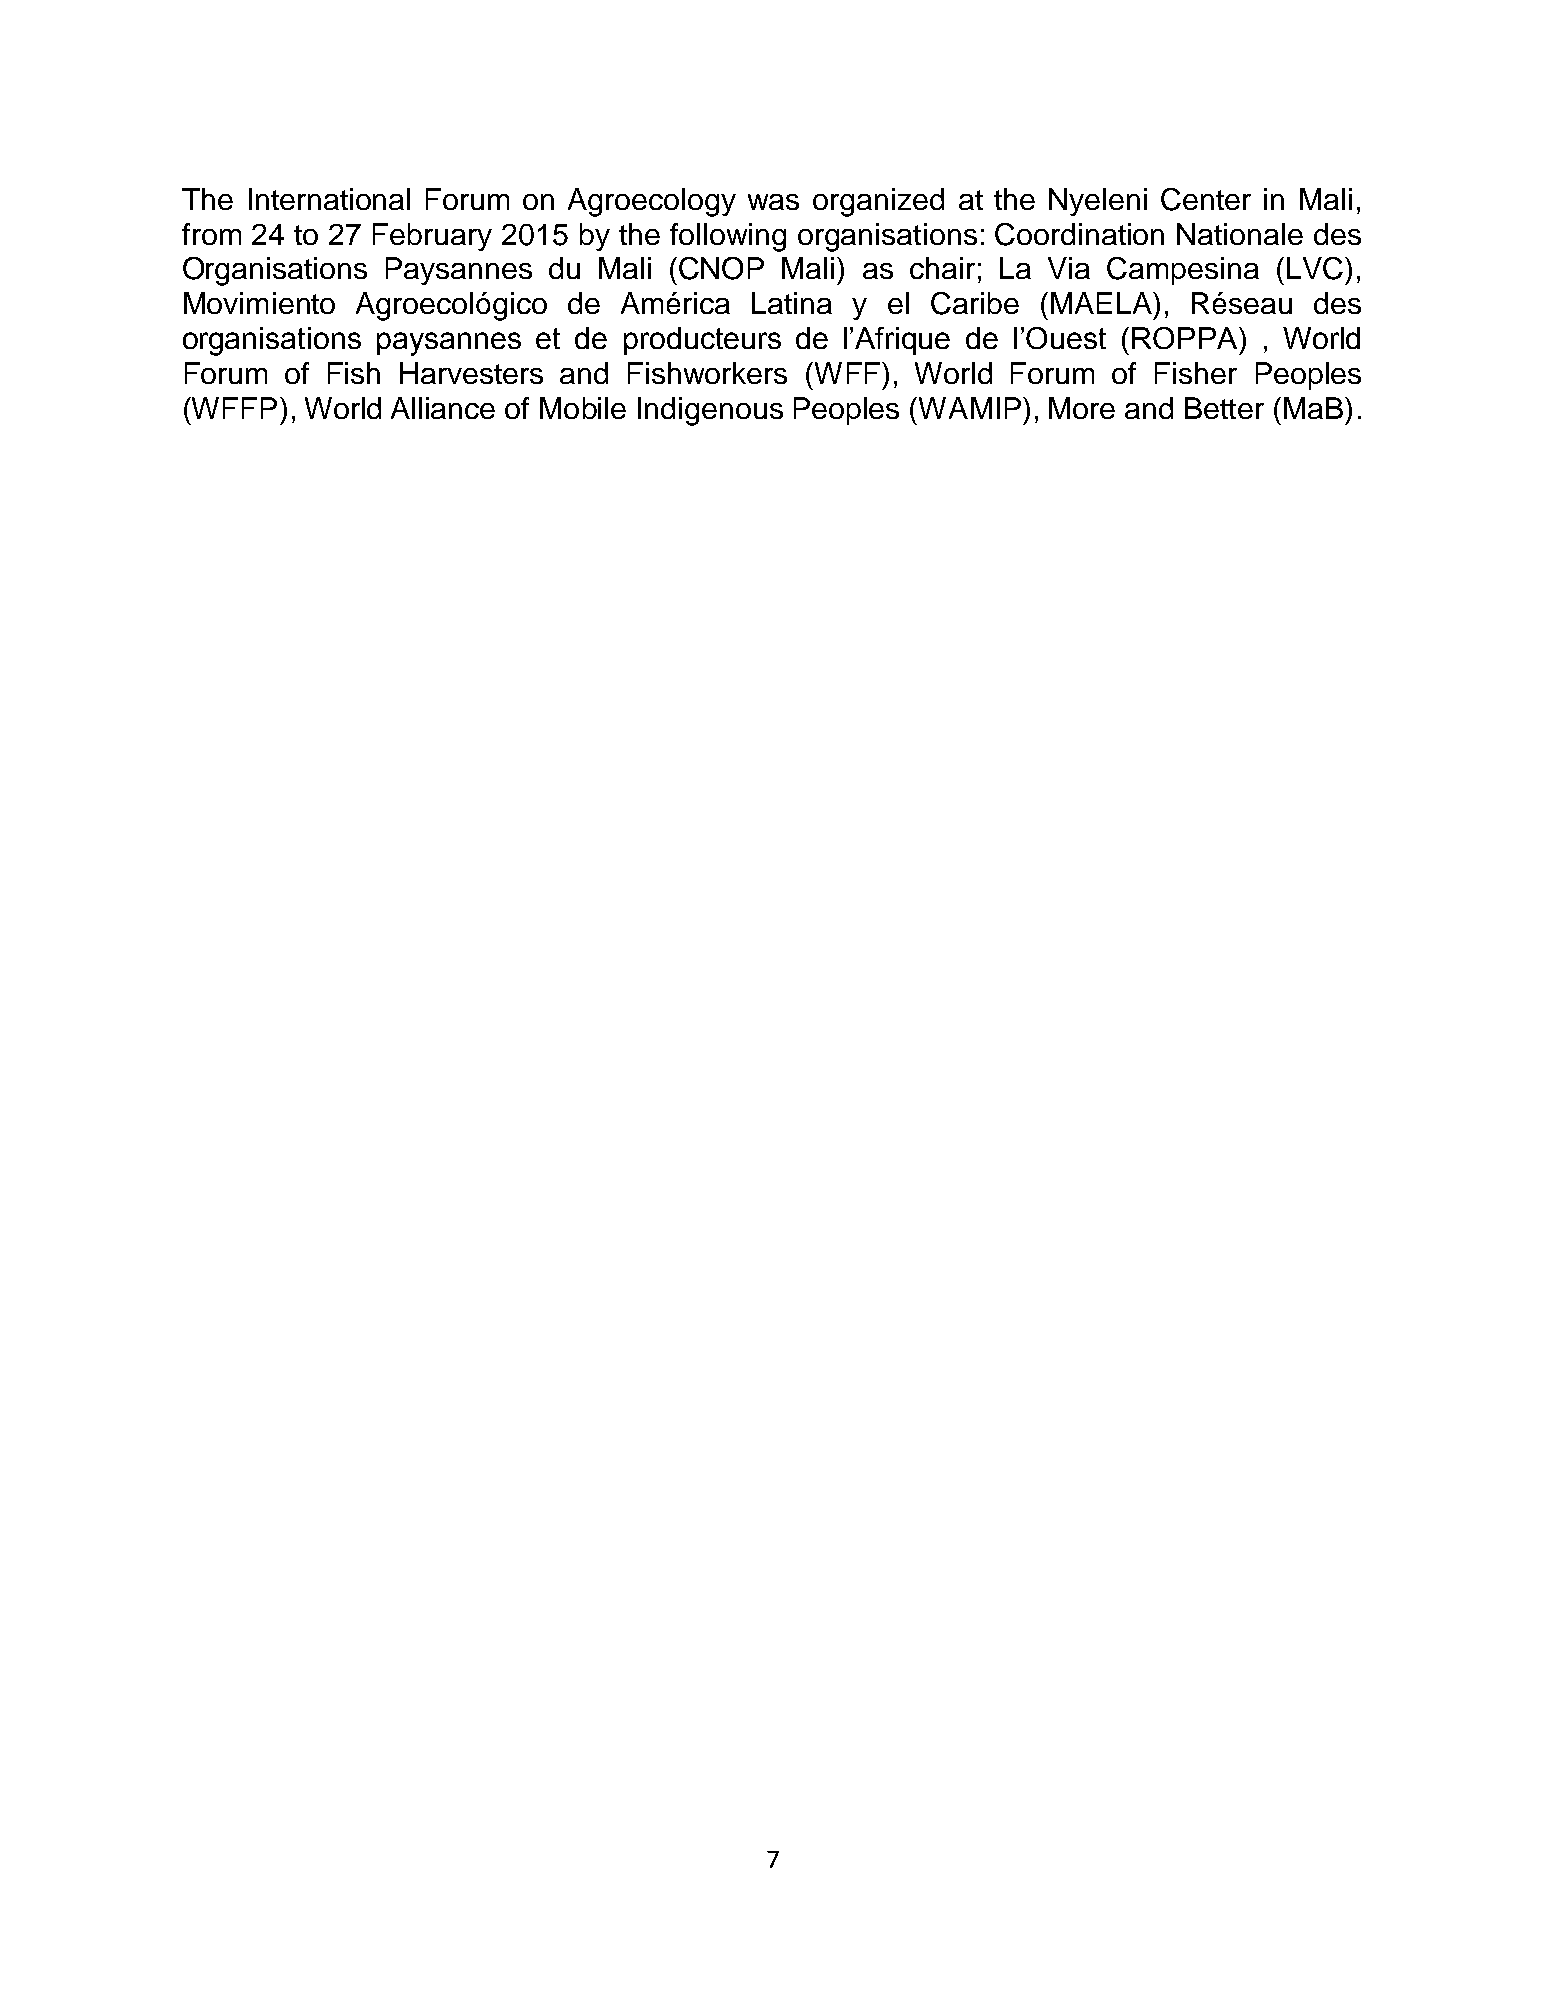  What do you see at coordinates (975, 303) in the page?
I see `Caribe` at bounding box center [975, 303].
